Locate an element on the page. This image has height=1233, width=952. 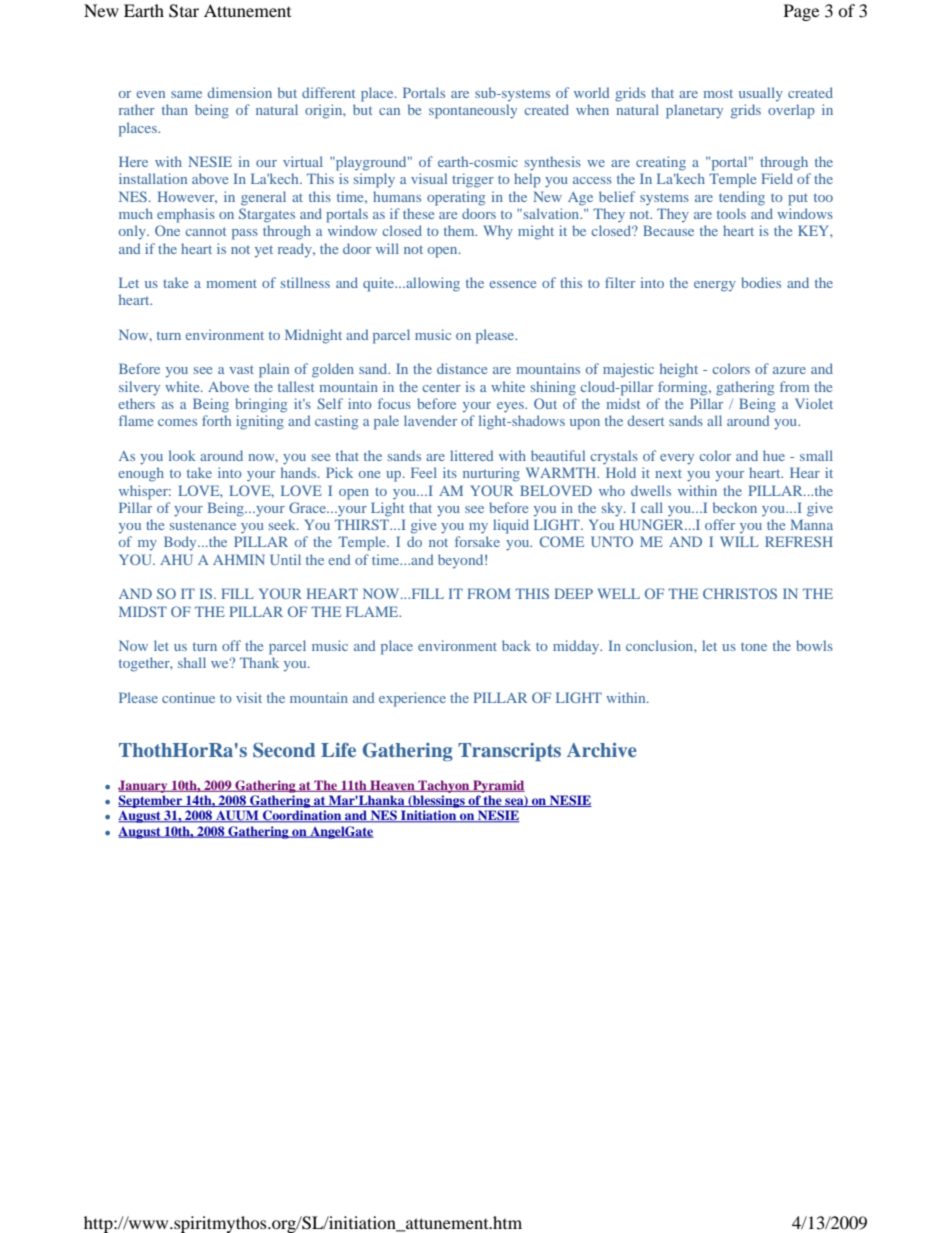
Transcripts is located at coordinates (509, 752).
